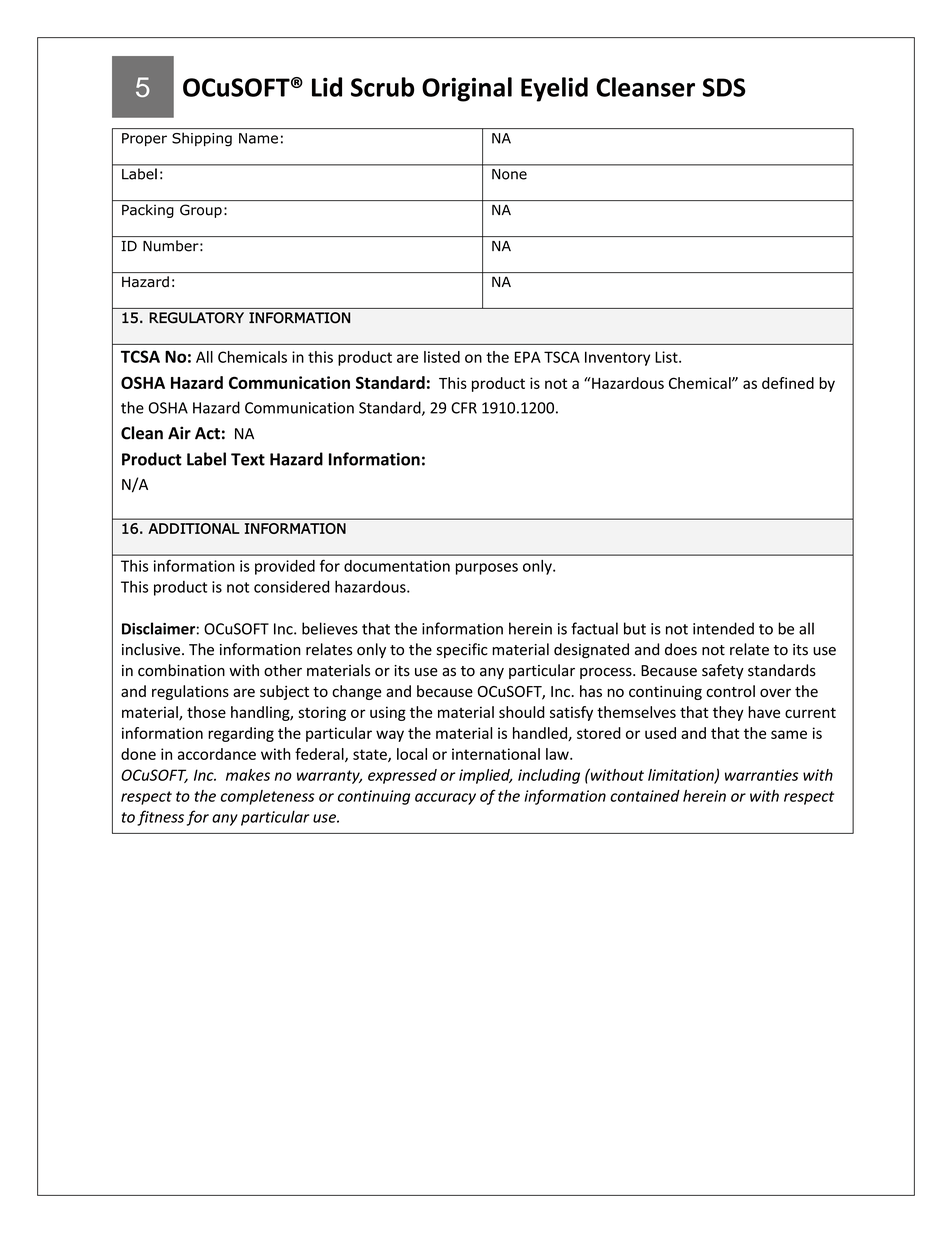  Describe the element at coordinates (487, 569) in the document. I see `purposes` at that location.
